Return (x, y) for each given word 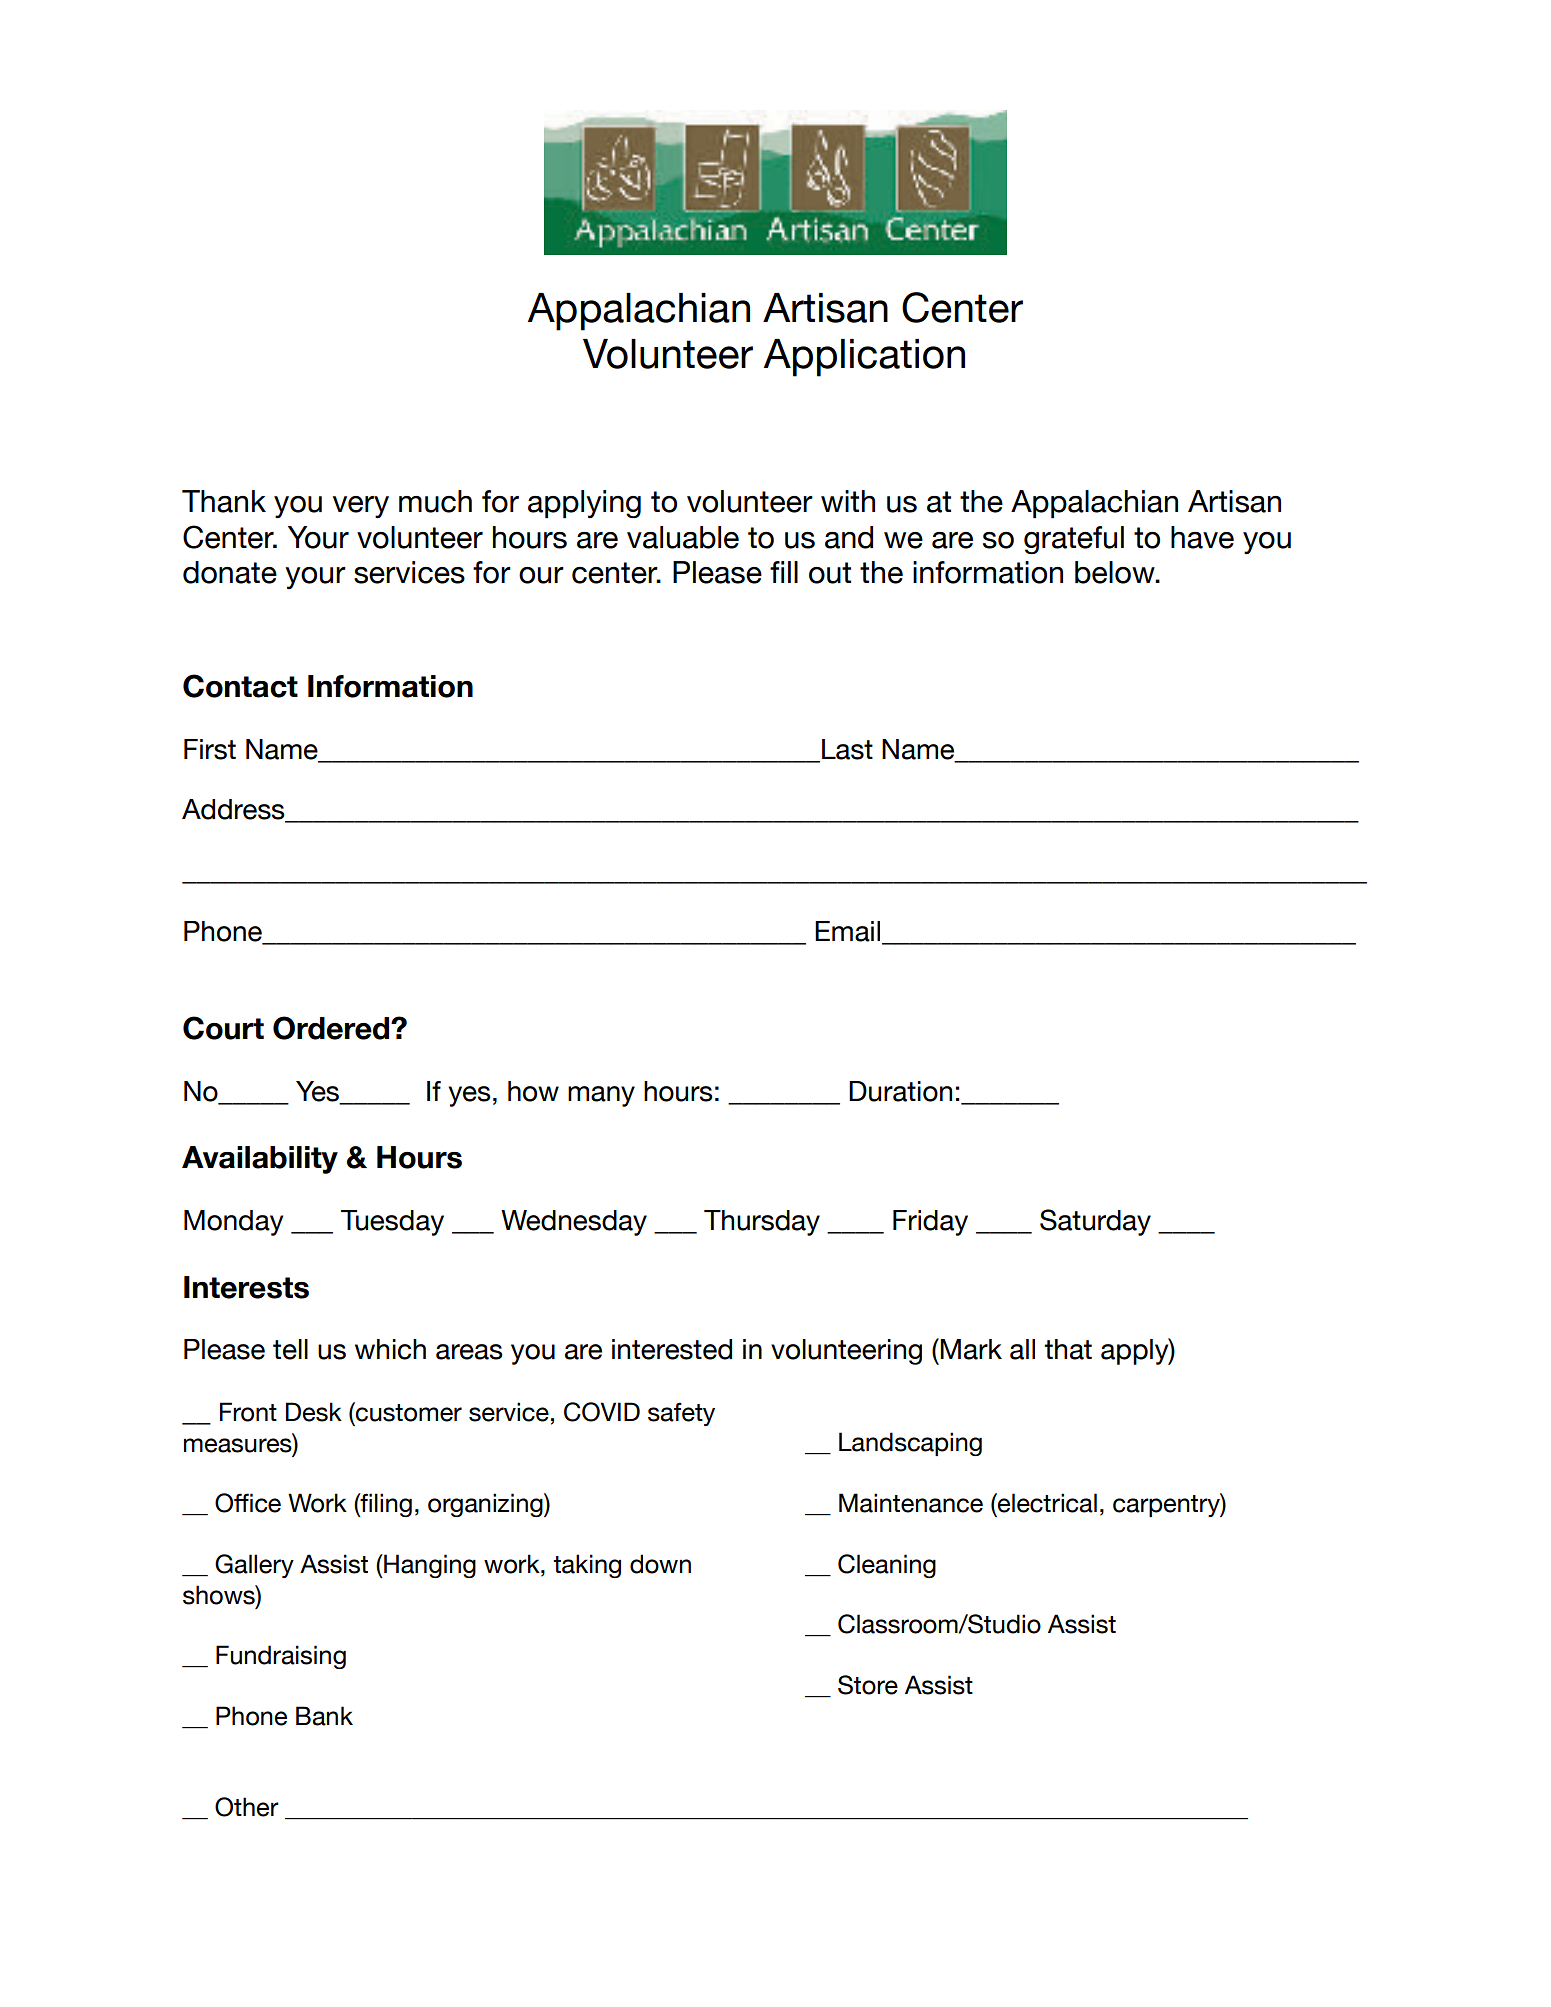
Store (868, 1685)
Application (864, 358)
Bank (324, 1716)
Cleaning (887, 1566)
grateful (1074, 540)
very (361, 507)
